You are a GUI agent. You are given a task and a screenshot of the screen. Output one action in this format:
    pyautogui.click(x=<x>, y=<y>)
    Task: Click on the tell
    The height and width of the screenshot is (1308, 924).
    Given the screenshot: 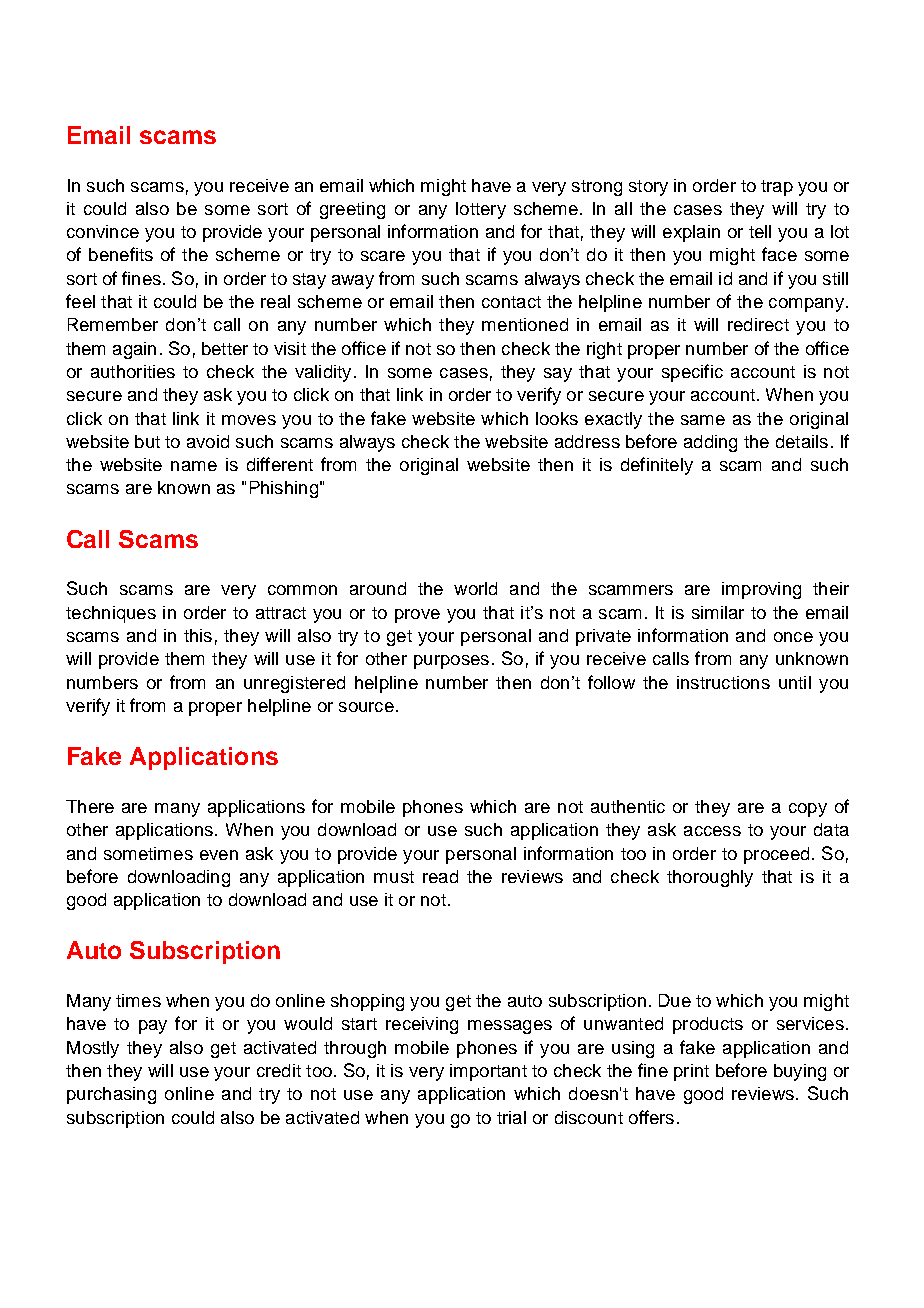 What is the action you would take?
    pyautogui.click(x=760, y=231)
